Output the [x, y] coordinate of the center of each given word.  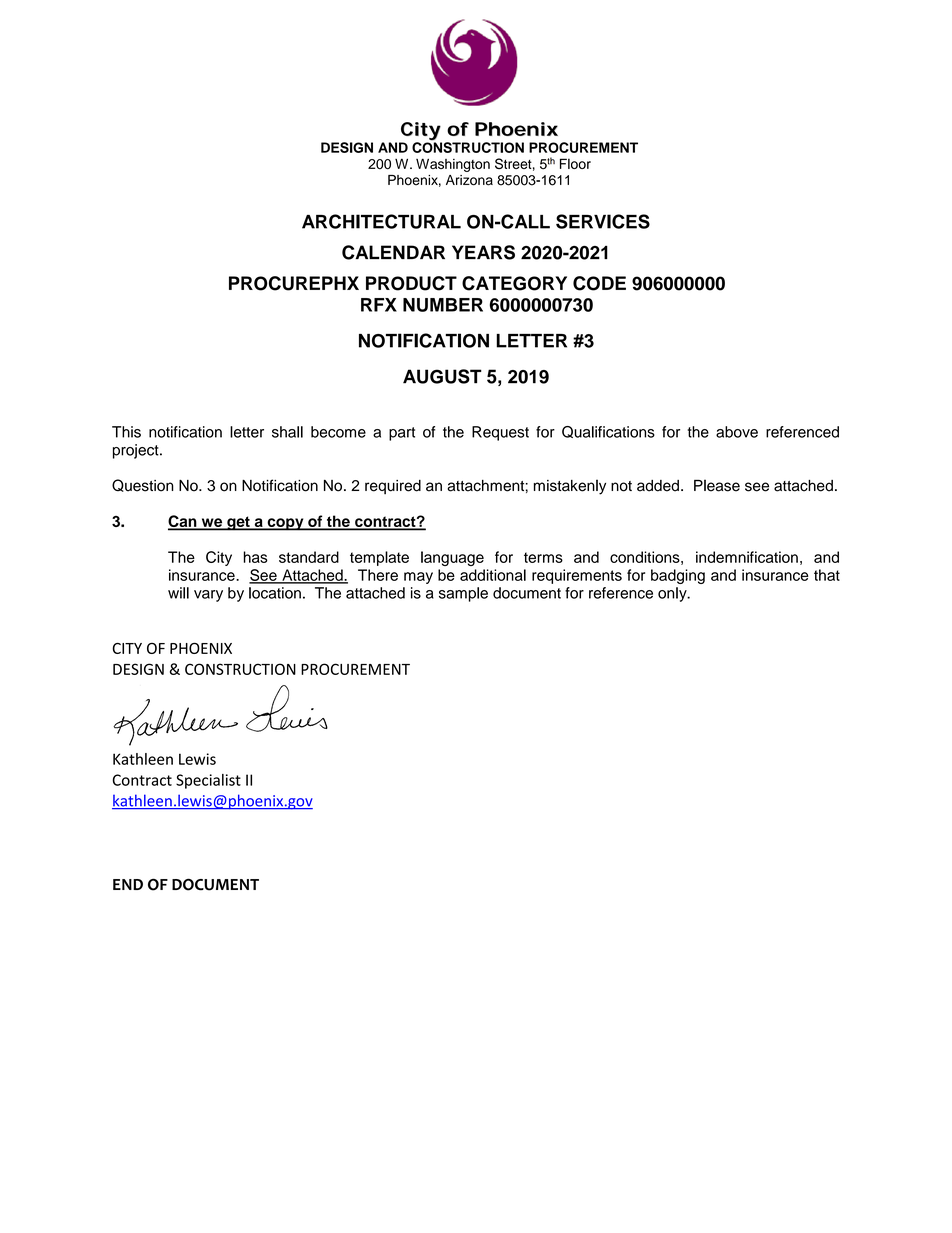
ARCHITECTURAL [381, 221]
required [393, 487]
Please [717, 485]
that [827, 575]
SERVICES [603, 221]
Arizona [469, 180]
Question [143, 485]
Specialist [208, 781]
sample [463, 594]
